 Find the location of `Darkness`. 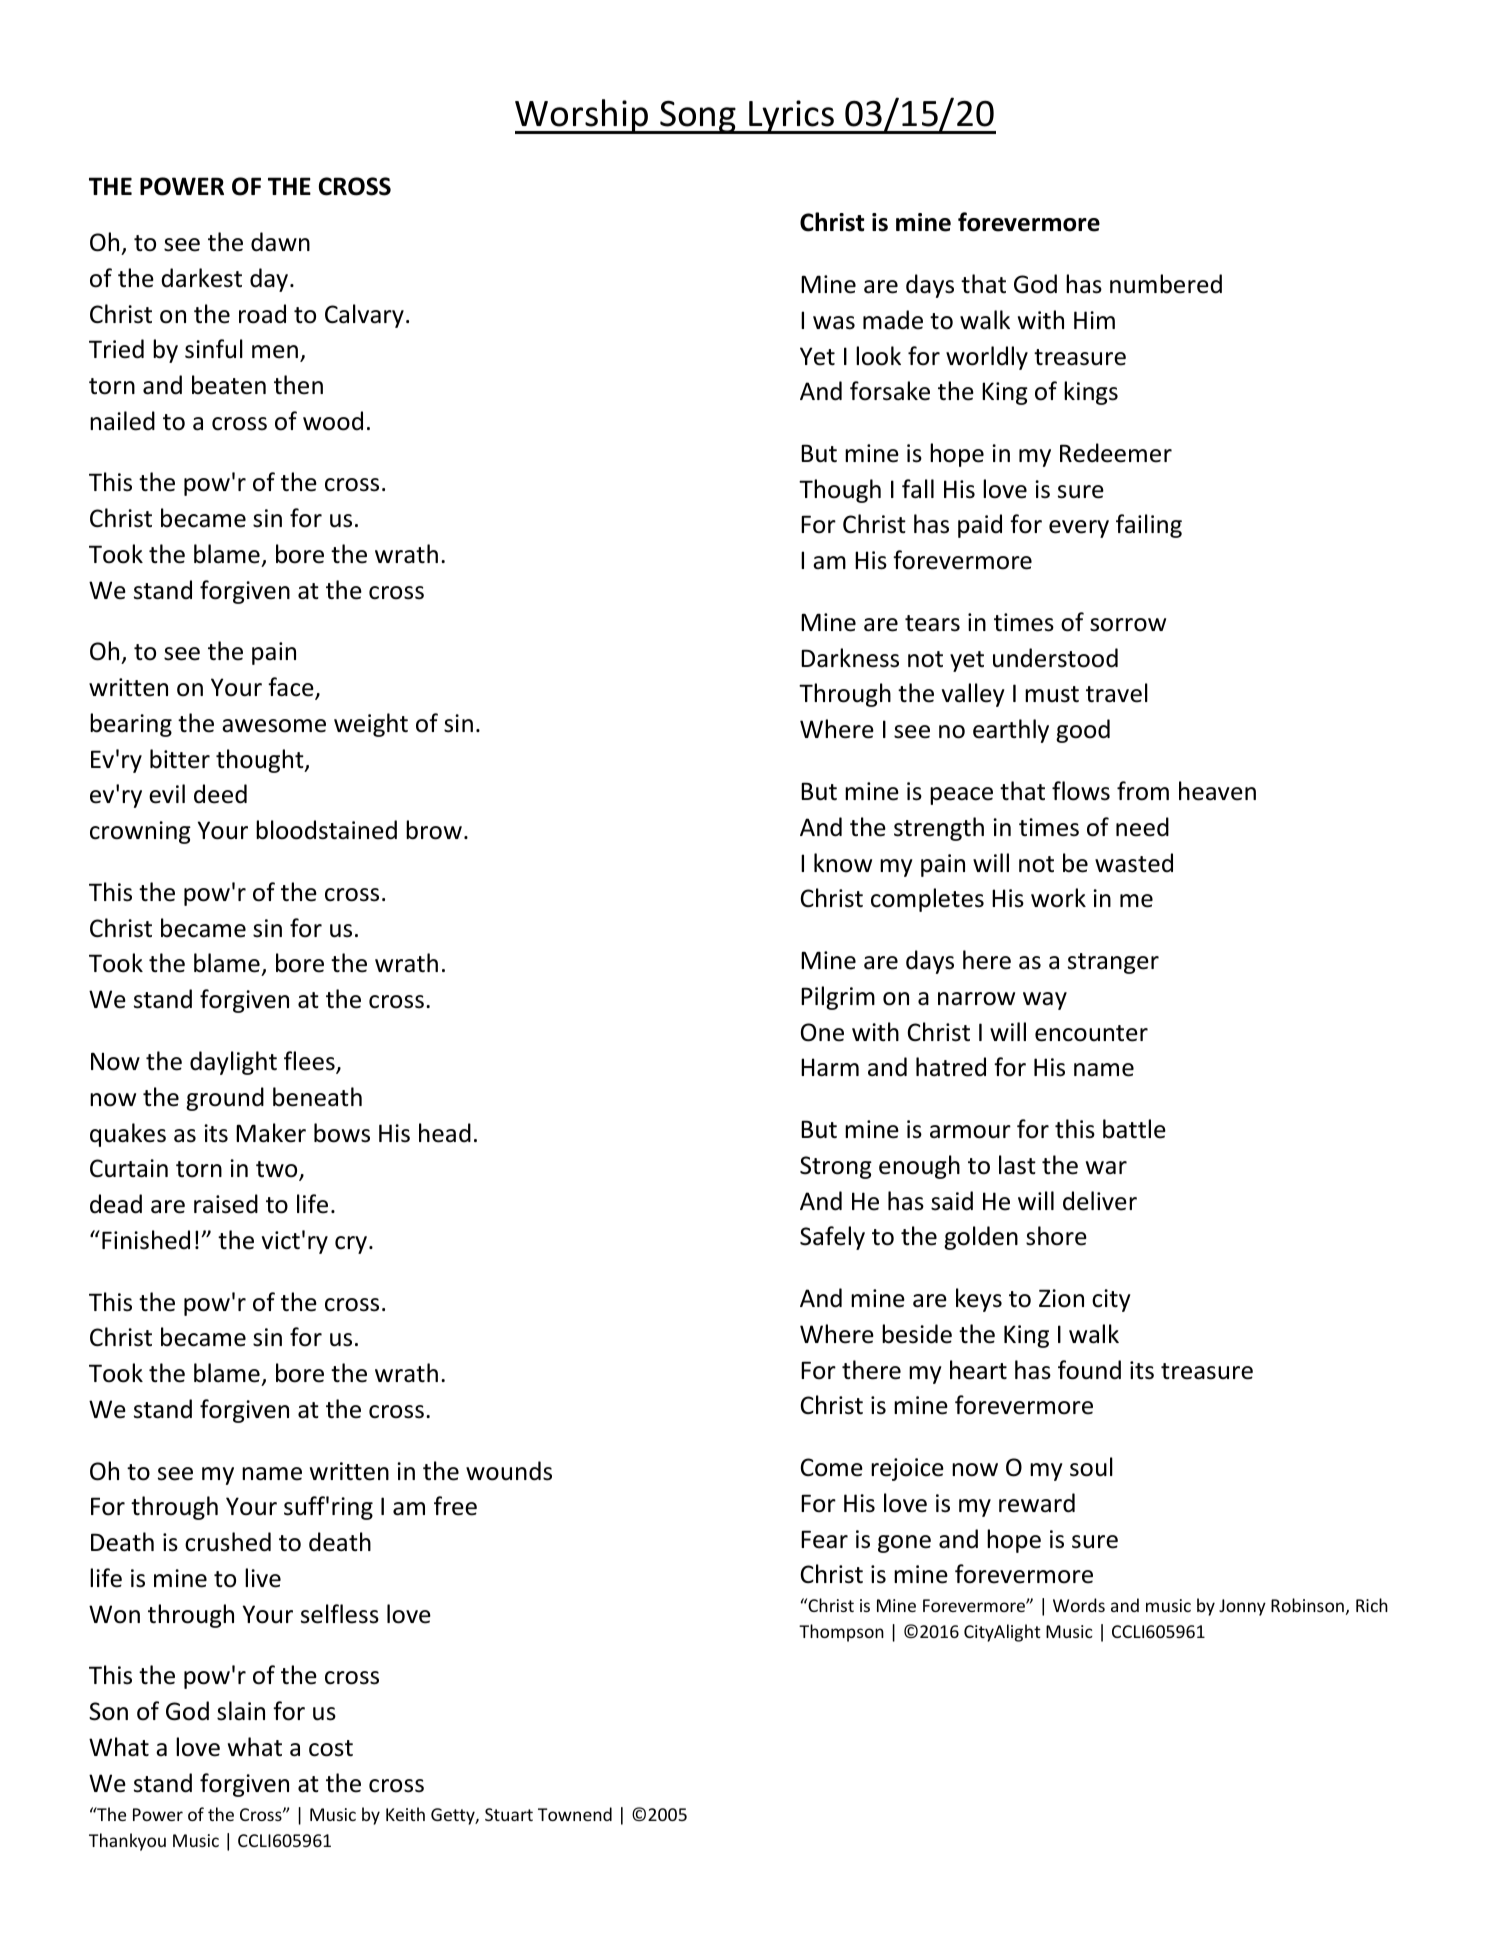

Darkness is located at coordinates (850, 658).
